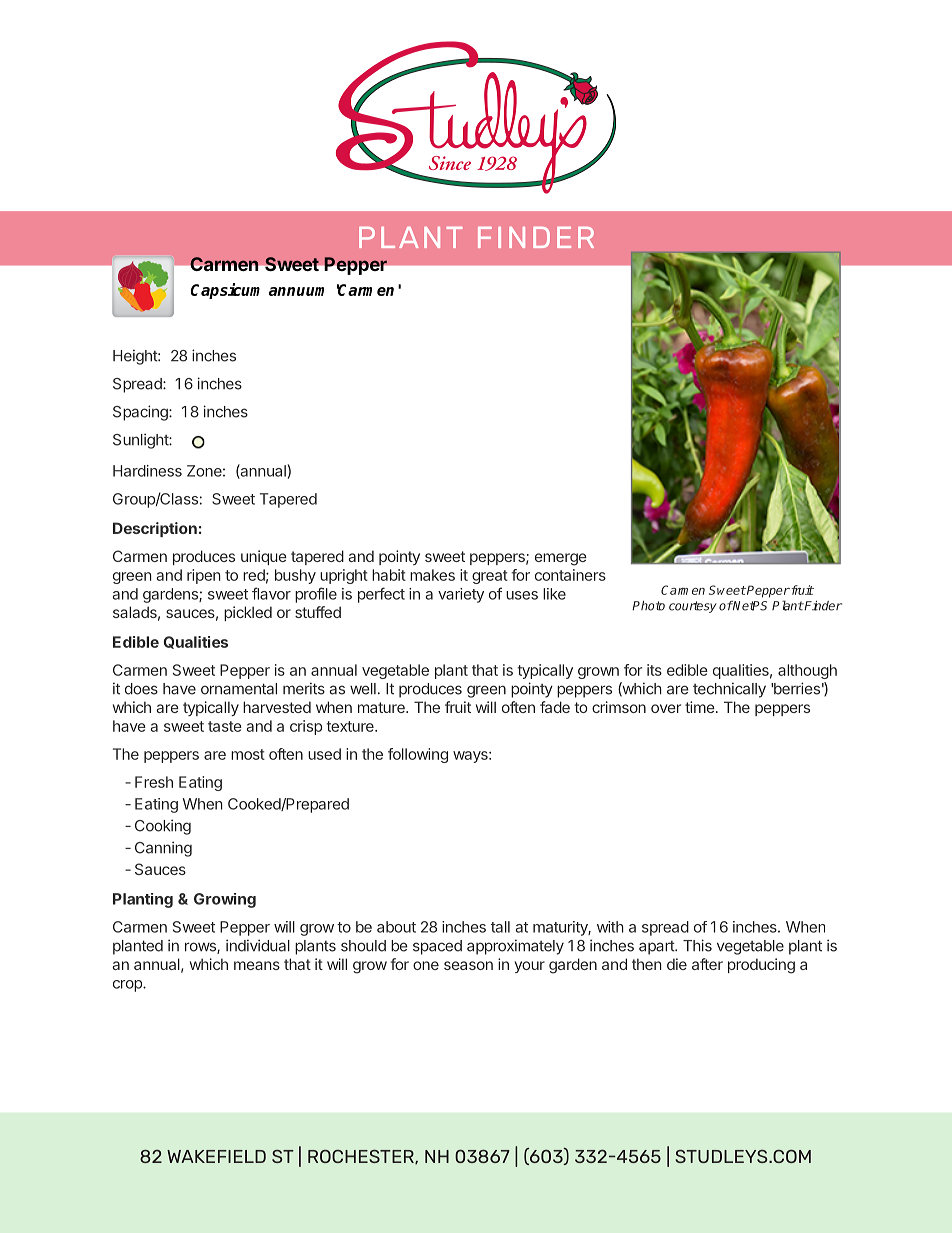 Image resolution: width=952 pixels, height=1233 pixels. I want to click on time, so click(700, 707).
